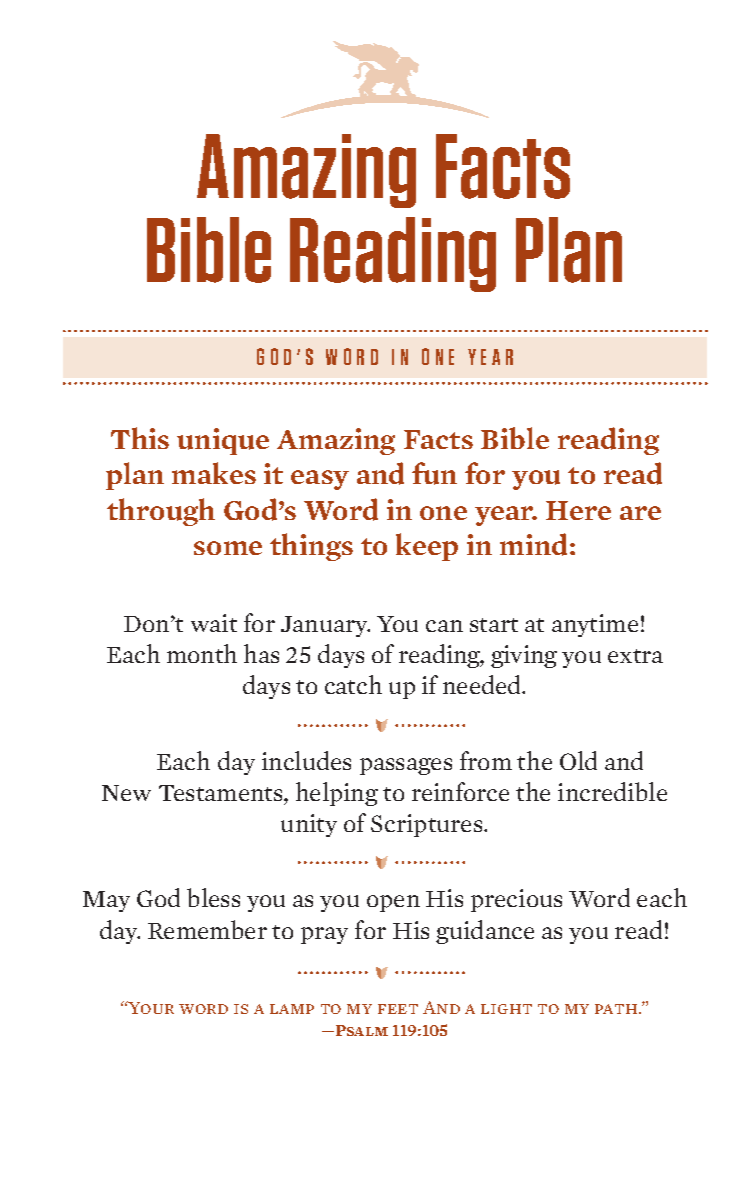 The width and height of the document is (756, 1178). I want to click on Old, so click(578, 760).
